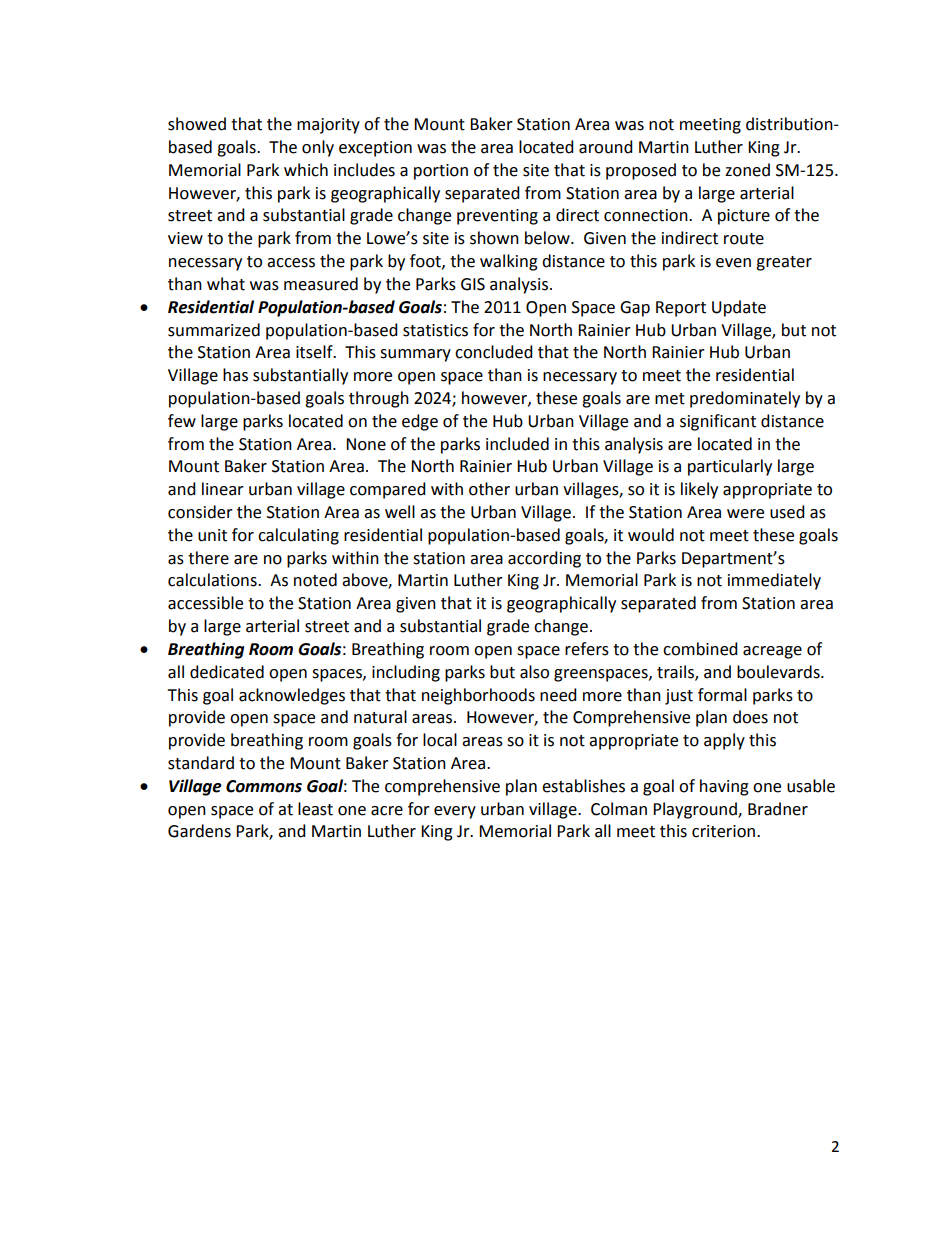 This screenshot has width=952, height=1233. Describe the element at coordinates (544, 559) in the screenshot. I see `according` at that location.
